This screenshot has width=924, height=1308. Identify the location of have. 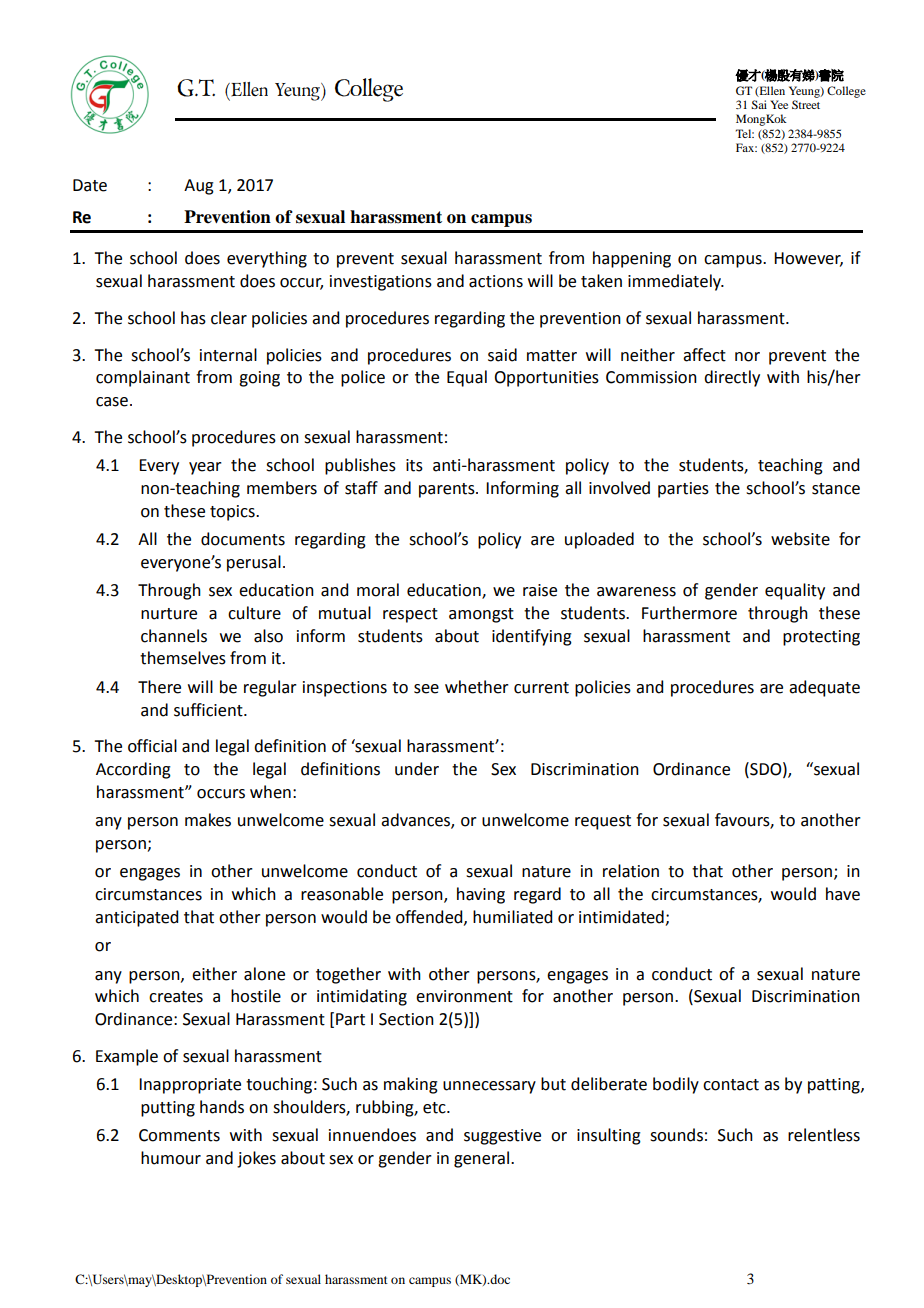
(843, 894).
